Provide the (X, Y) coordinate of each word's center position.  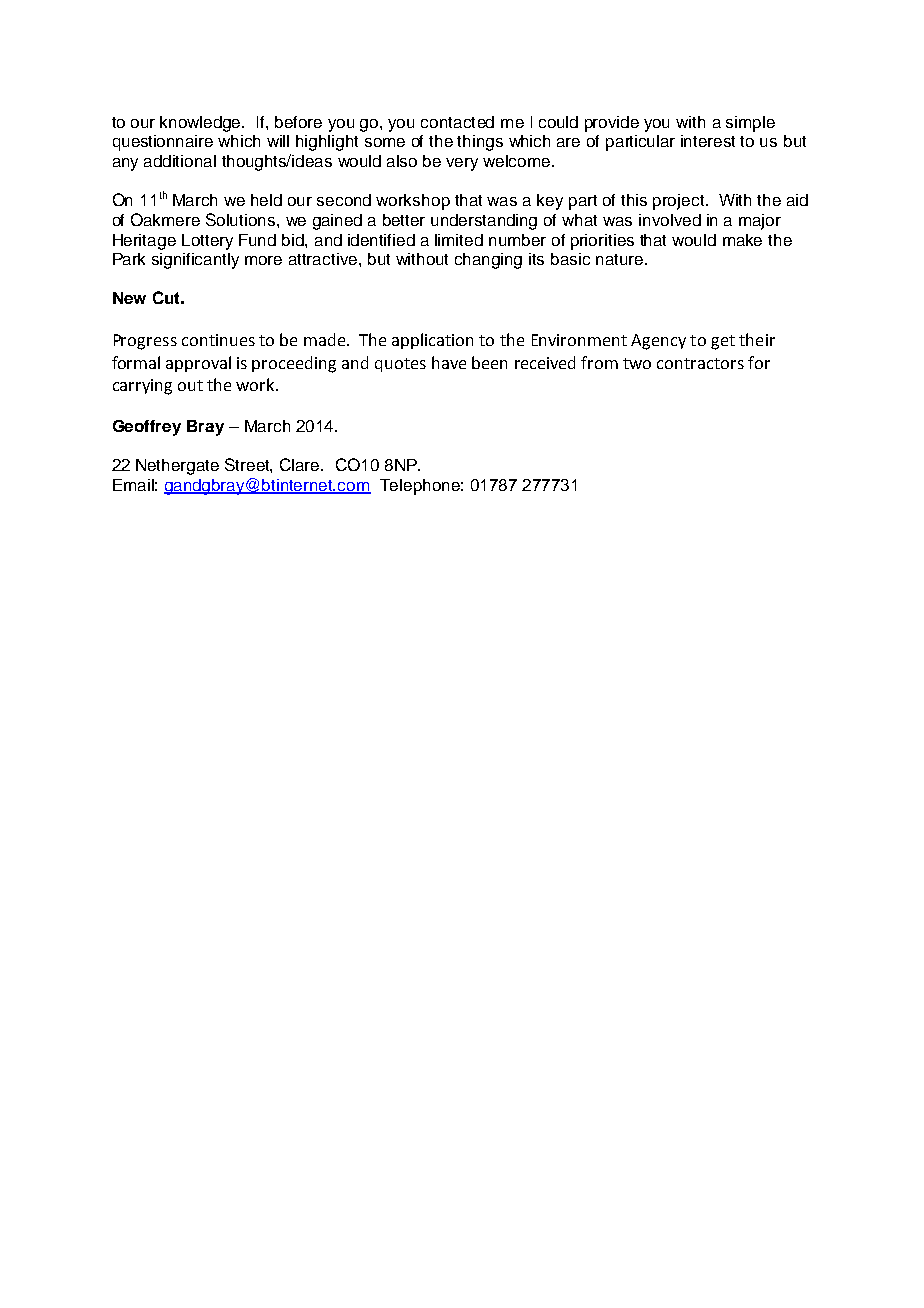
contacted (457, 122)
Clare (301, 464)
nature (619, 259)
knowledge (202, 124)
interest (708, 141)
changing (488, 261)
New (129, 298)
